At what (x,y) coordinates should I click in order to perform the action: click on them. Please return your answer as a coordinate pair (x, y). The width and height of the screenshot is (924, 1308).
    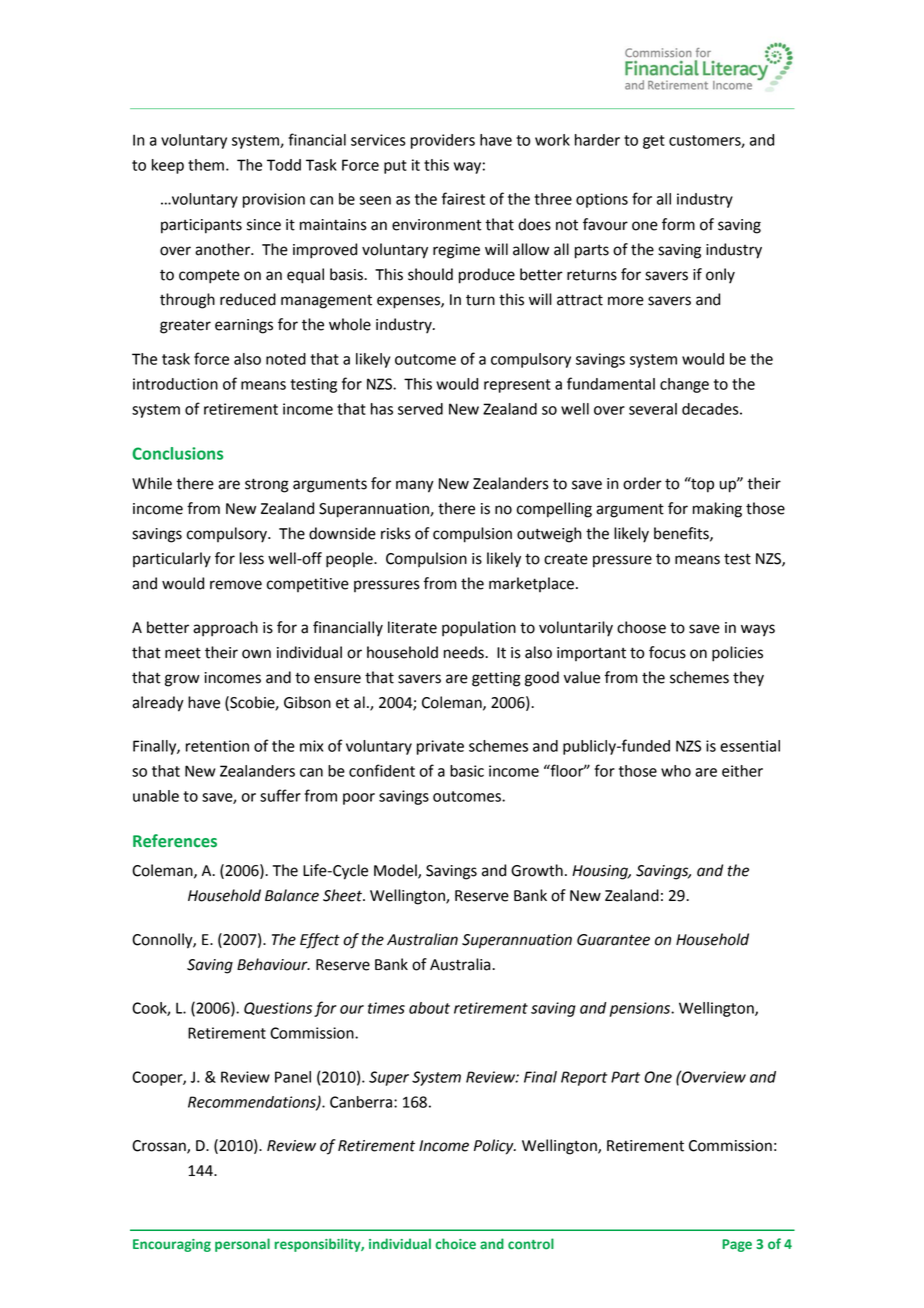
    Looking at the image, I should click on (206, 165).
